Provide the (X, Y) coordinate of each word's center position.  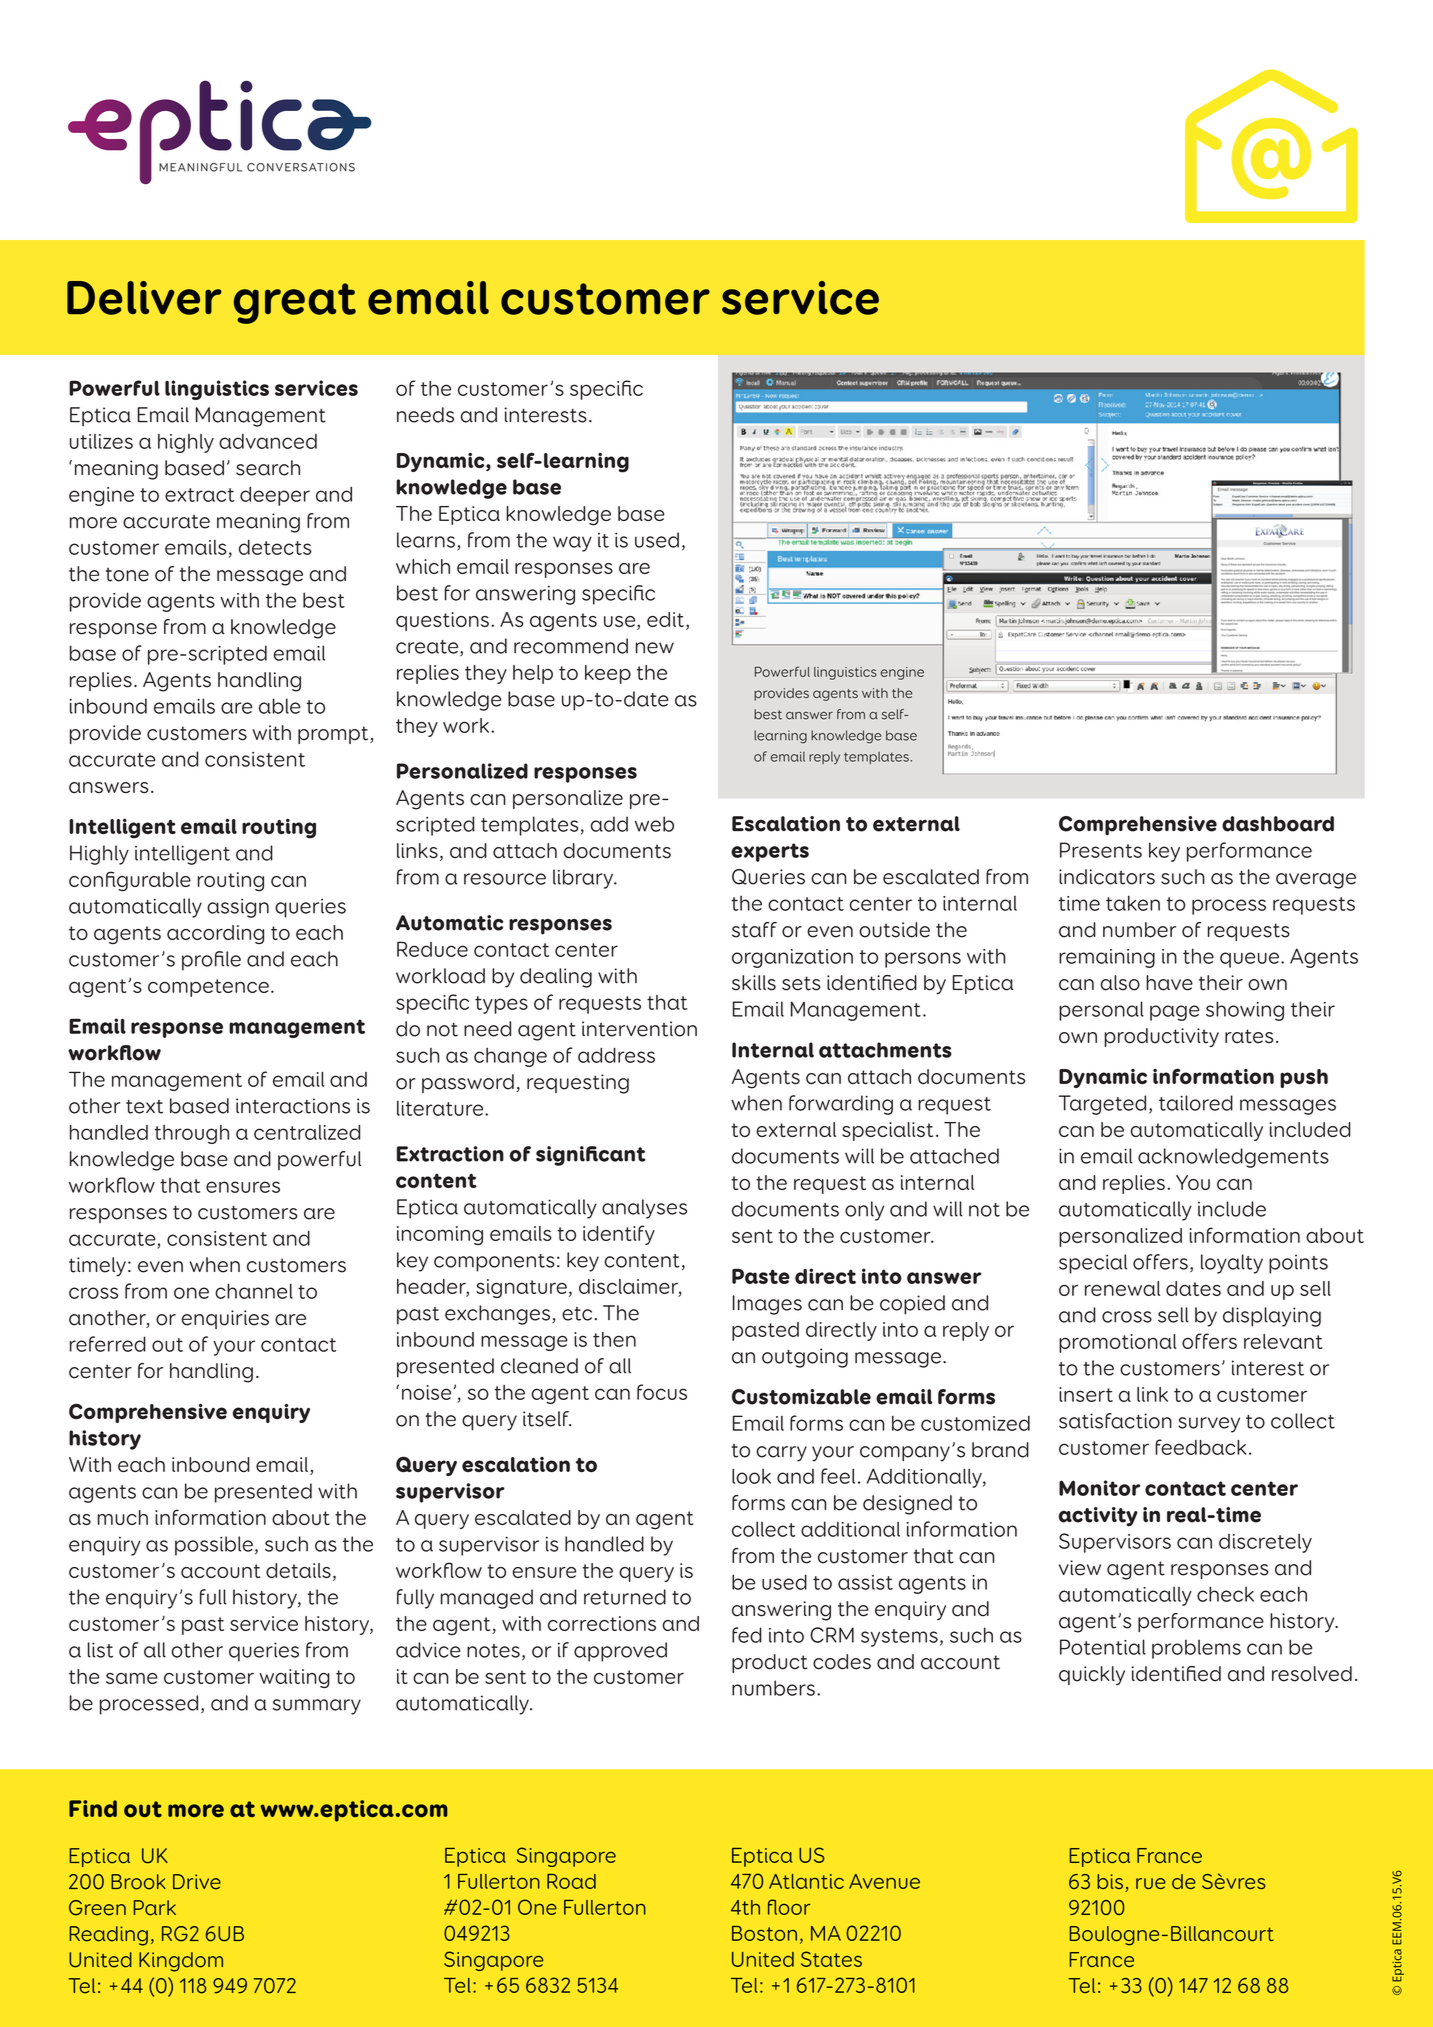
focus (662, 1392)
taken (1133, 903)
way (572, 544)
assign (238, 908)
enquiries (225, 1319)
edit (665, 619)
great (295, 303)
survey (1209, 1425)
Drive (197, 1882)
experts (770, 852)
